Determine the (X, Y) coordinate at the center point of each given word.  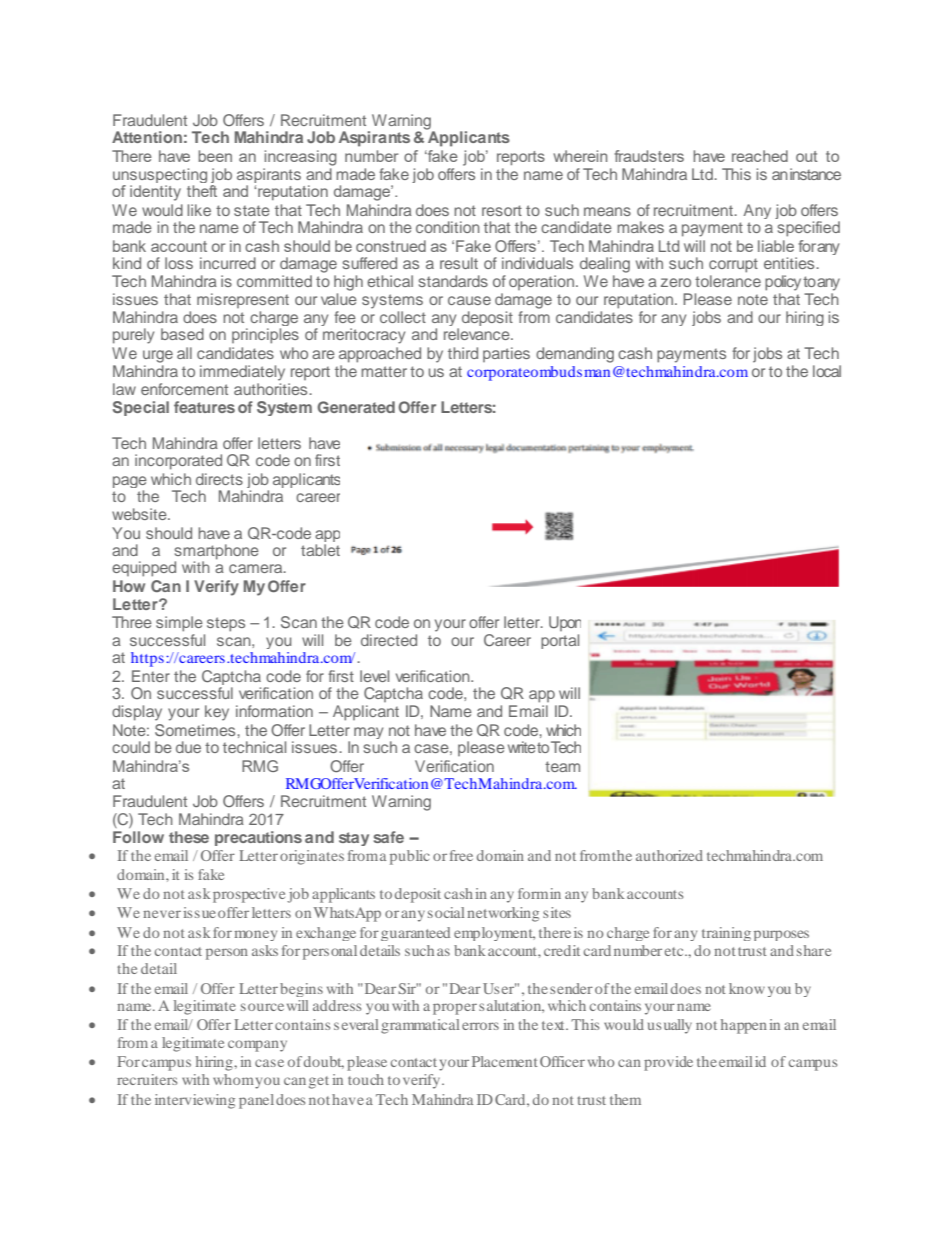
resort (502, 210)
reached (760, 156)
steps (226, 624)
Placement (505, 1061)
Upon (565, 623)
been (215, 156)
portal (560, 641)
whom (233, 1079)
